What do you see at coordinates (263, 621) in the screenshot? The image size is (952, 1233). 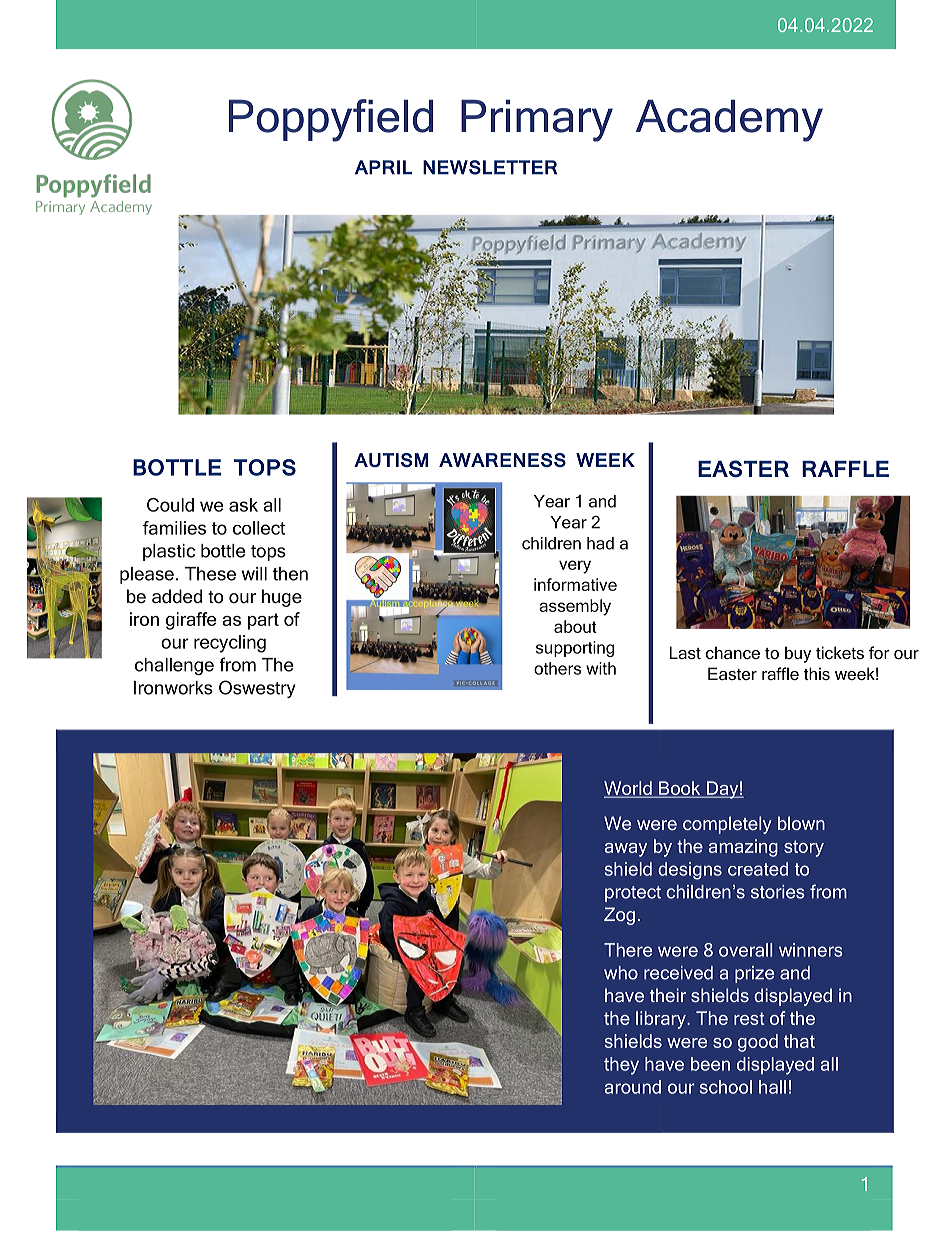 I see `part` at bounding box center [263, 621].
